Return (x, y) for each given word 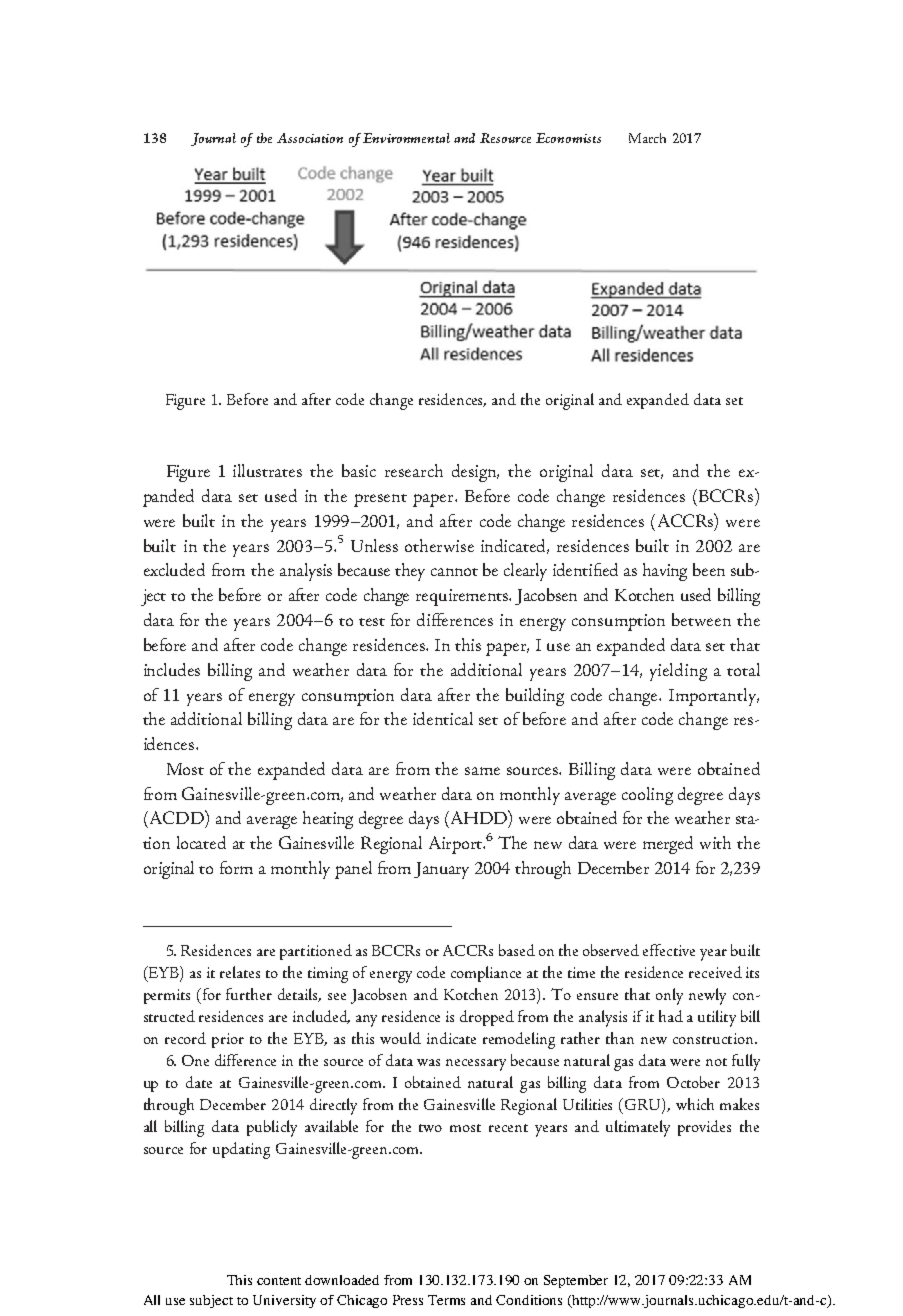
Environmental (406, 138)
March (647, 138)
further (249, 994)
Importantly (714, 697)
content (279, 1281)
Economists (568, 138)
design (475, 473)
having (665, 572)
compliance (486, 974)
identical (443, 718)
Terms (446, 1300)
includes (172, 669)
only (669, 996)
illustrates (267, 470)
